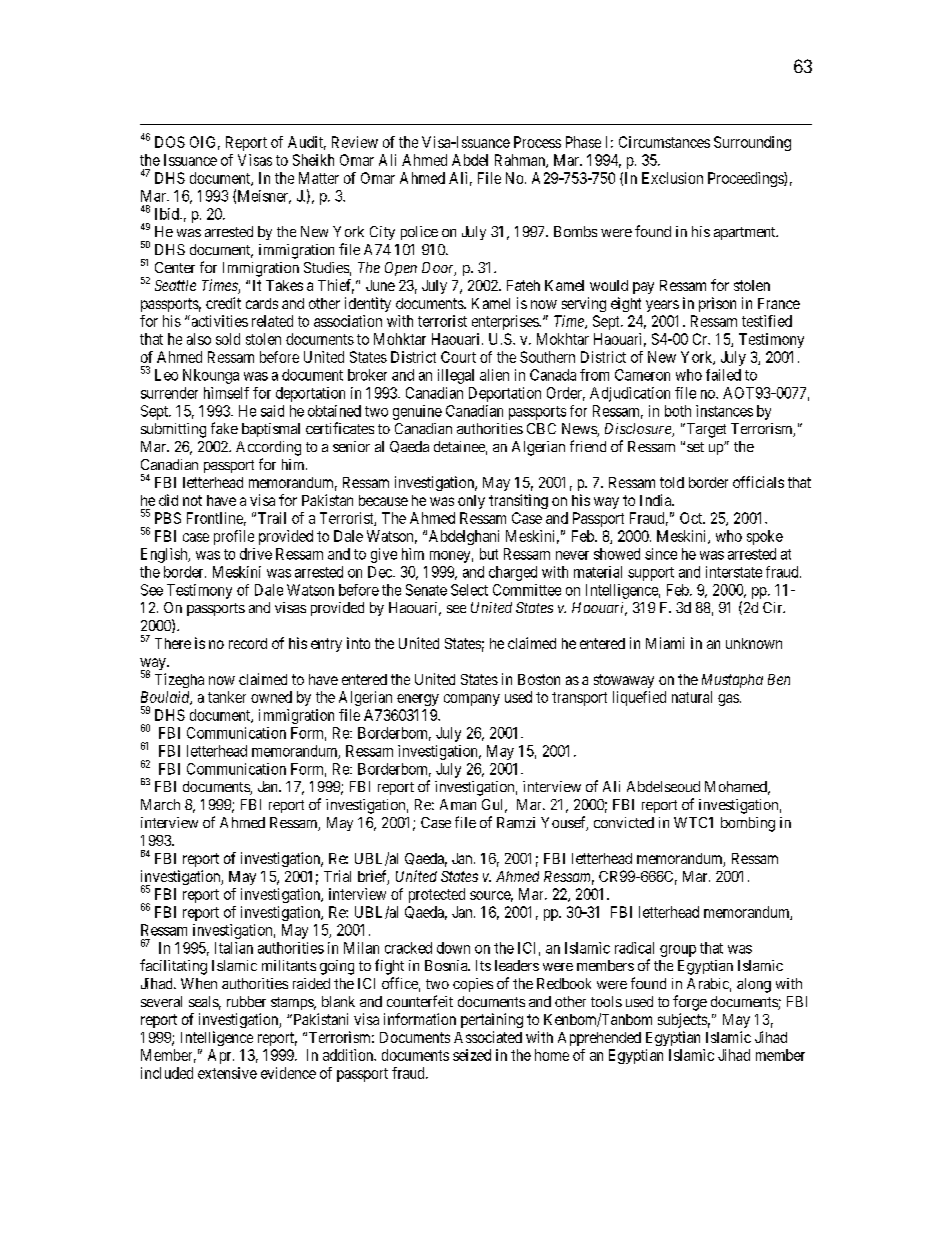  Describe the element at coordinates (734, 572) in the page. I see `interstate` at that location.
